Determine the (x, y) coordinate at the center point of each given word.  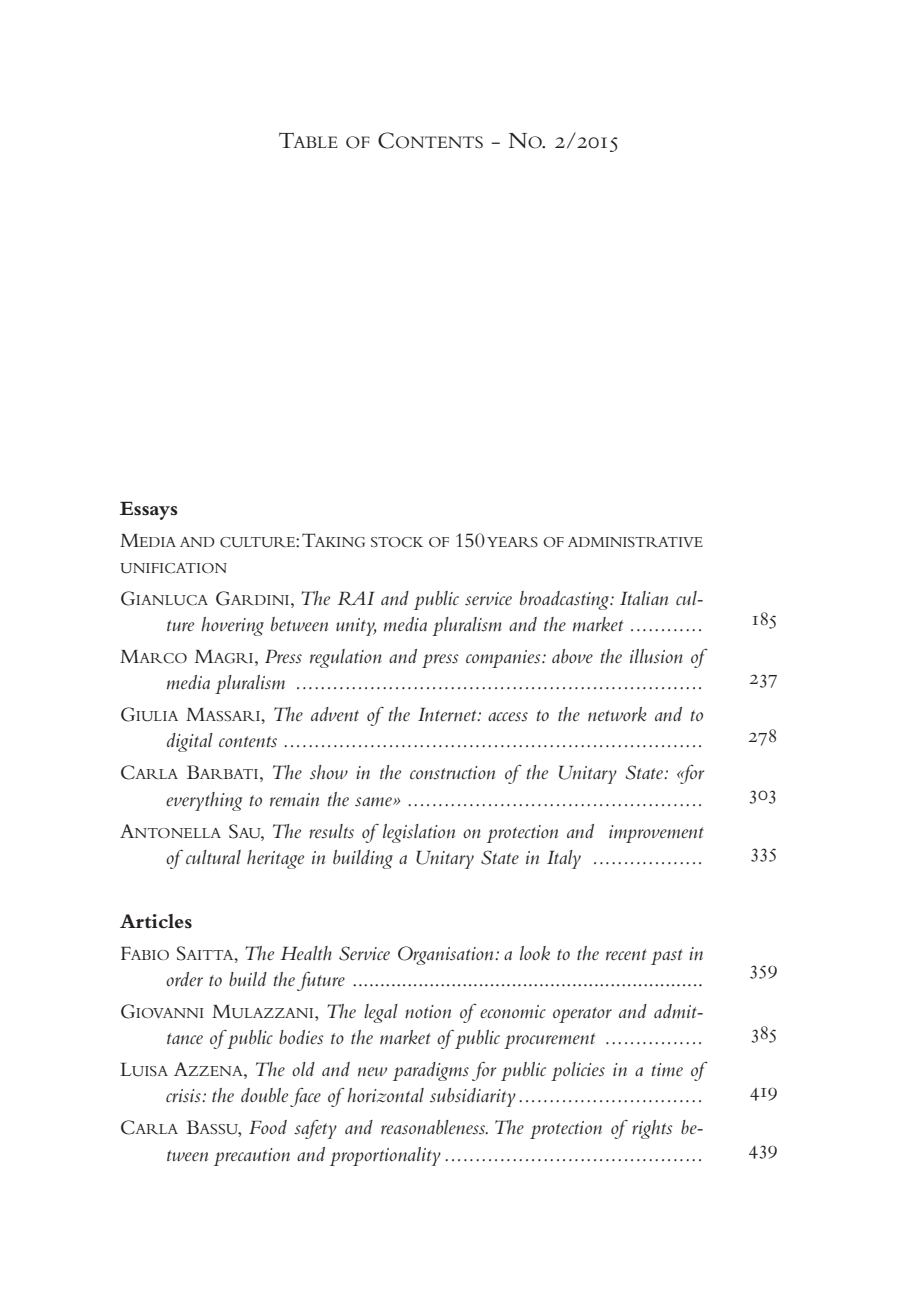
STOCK (397, 542)
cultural (213, 857)
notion (428, 1012)
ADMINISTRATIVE (635, 542)
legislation (419, 833)
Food (268, 1127)
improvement (656, 834)
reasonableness (434, 1127)
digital (190, 742)
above (572, 656)
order (184, 979)
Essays (149, 510)
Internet (448, 714)
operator (582, 1015)
